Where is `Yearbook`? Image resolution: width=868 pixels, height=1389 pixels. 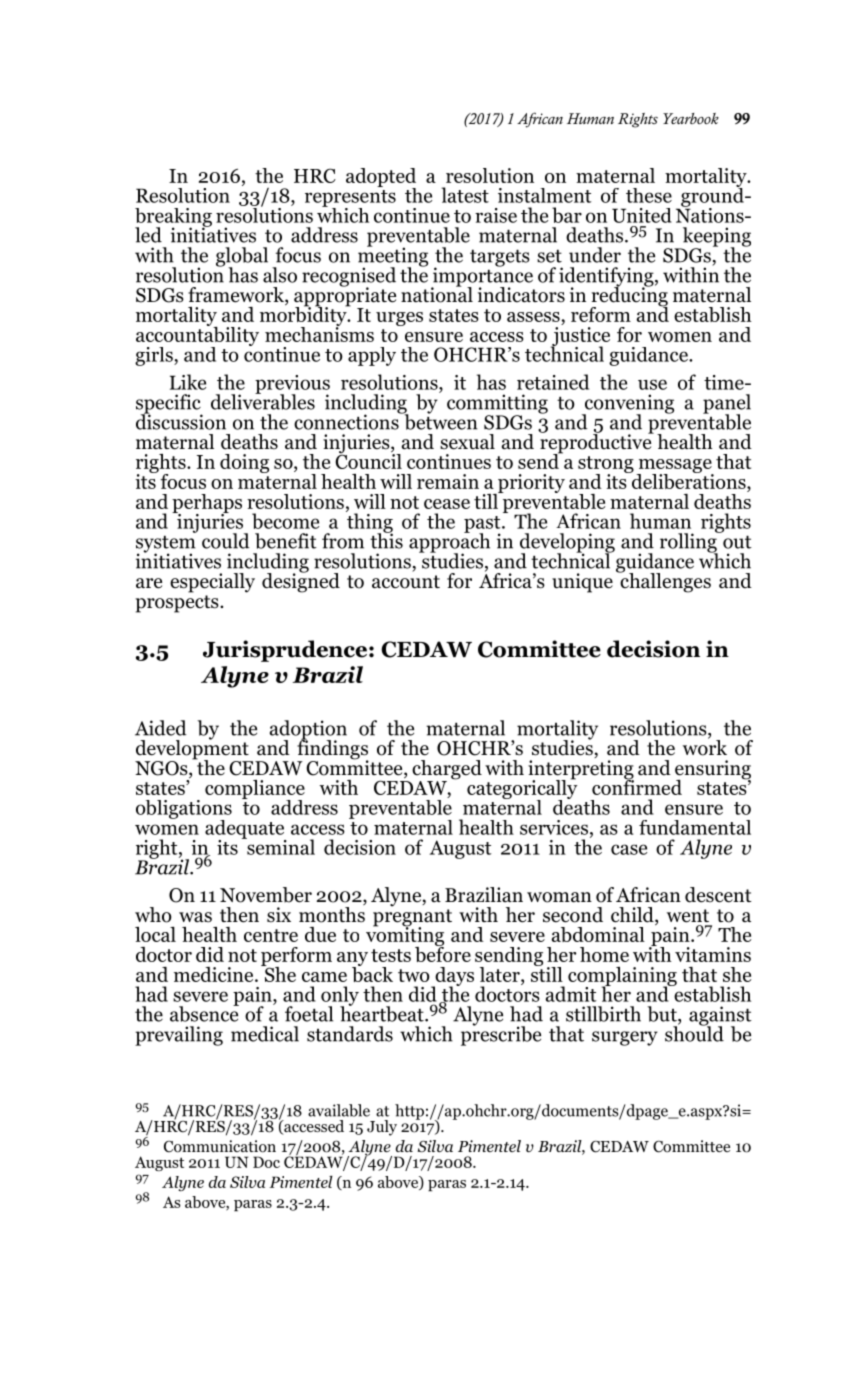
Yearbook is located at coordinates (691, 118).
